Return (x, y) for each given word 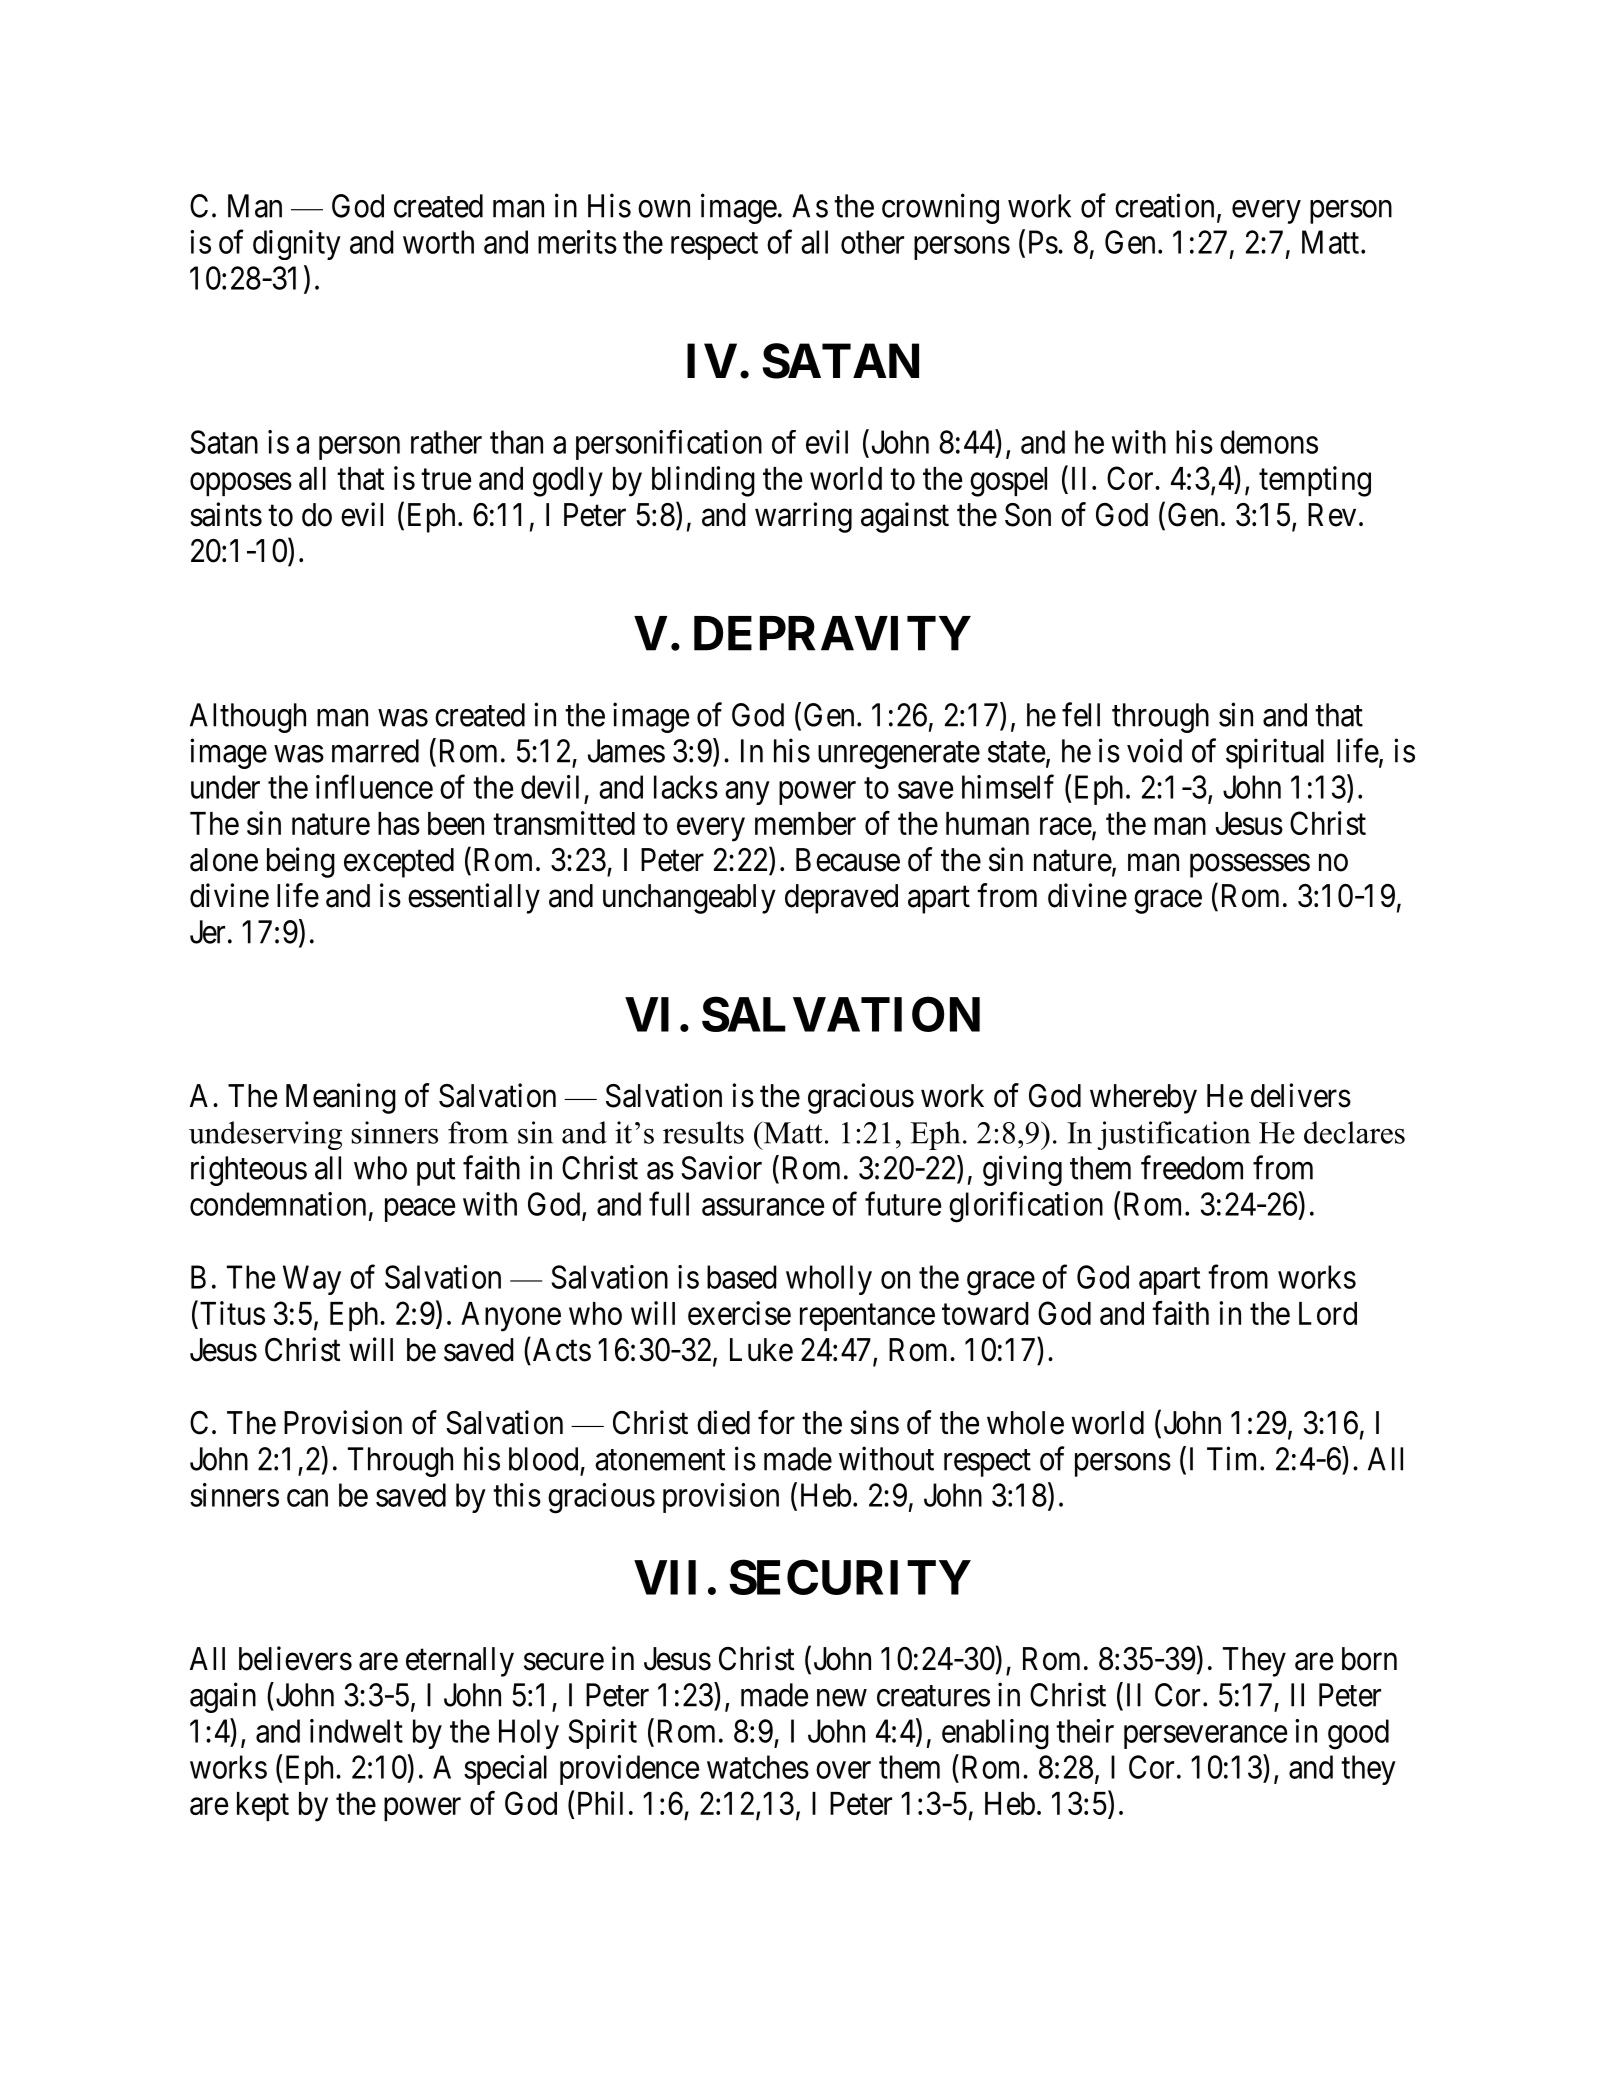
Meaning (341, 1098)
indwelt (356, 1731)
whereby (1143, 1099)
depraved (841, 899)
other (872, 242)
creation (1164, 205)
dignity (297, 245)
